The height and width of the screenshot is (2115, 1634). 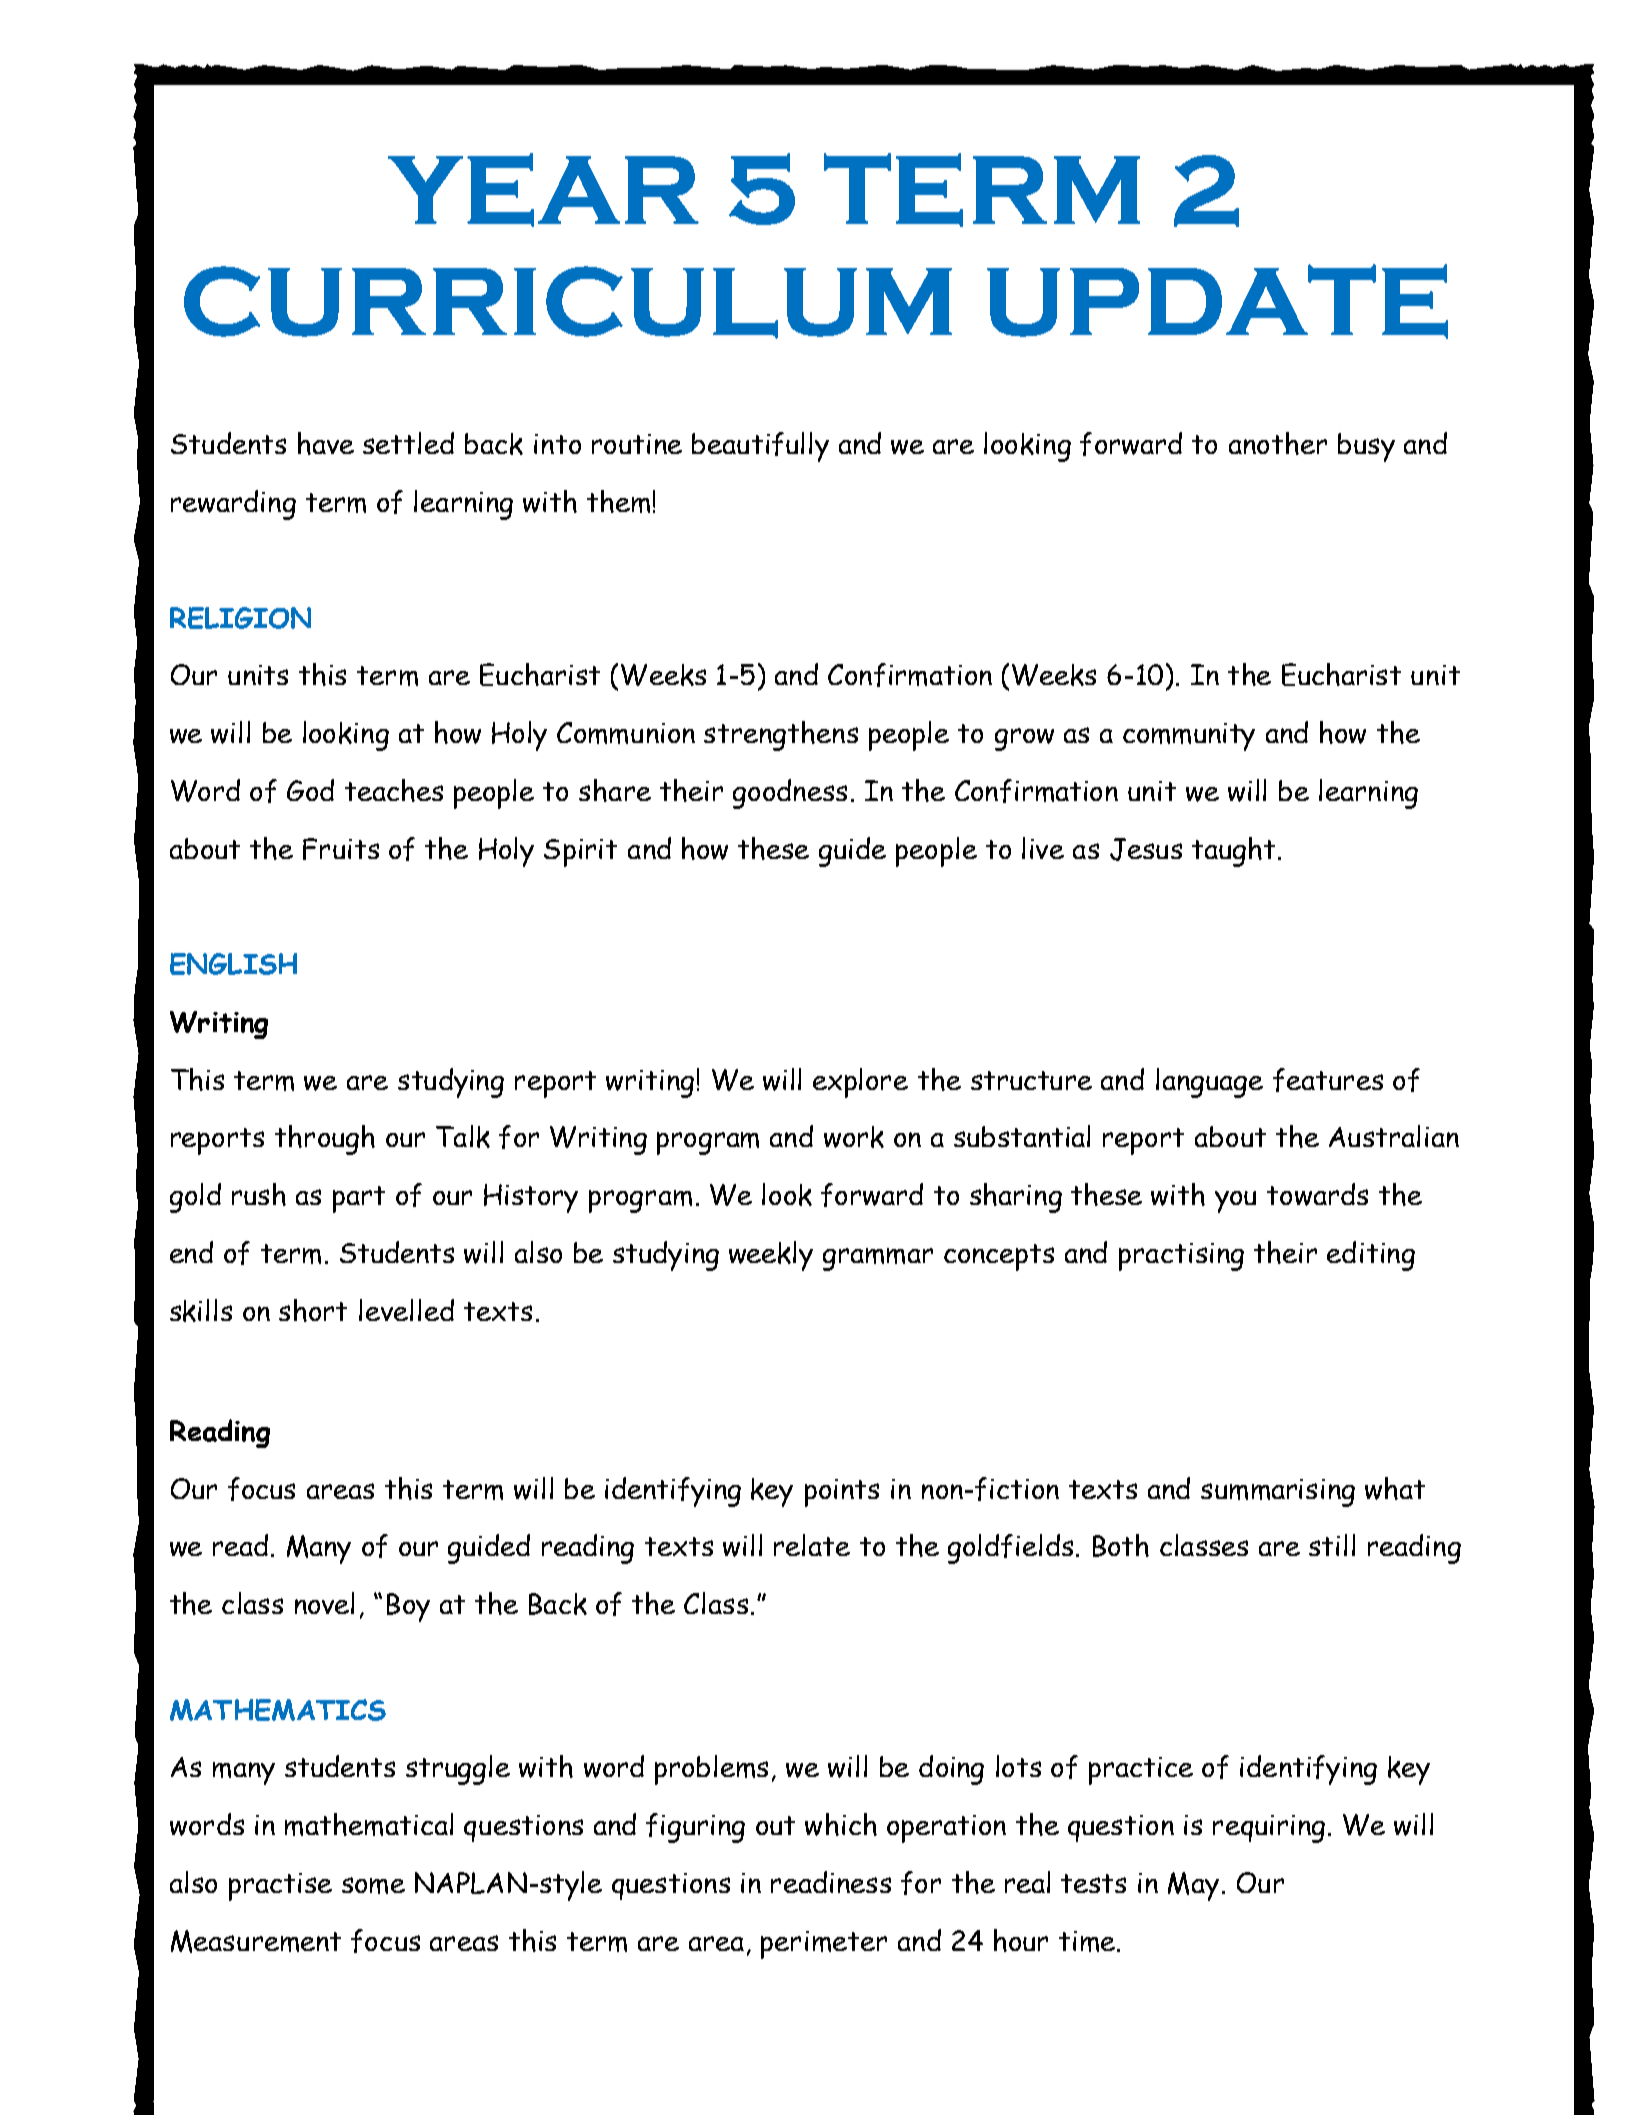 I want to click on you, so click(x=1235, y=1202).
